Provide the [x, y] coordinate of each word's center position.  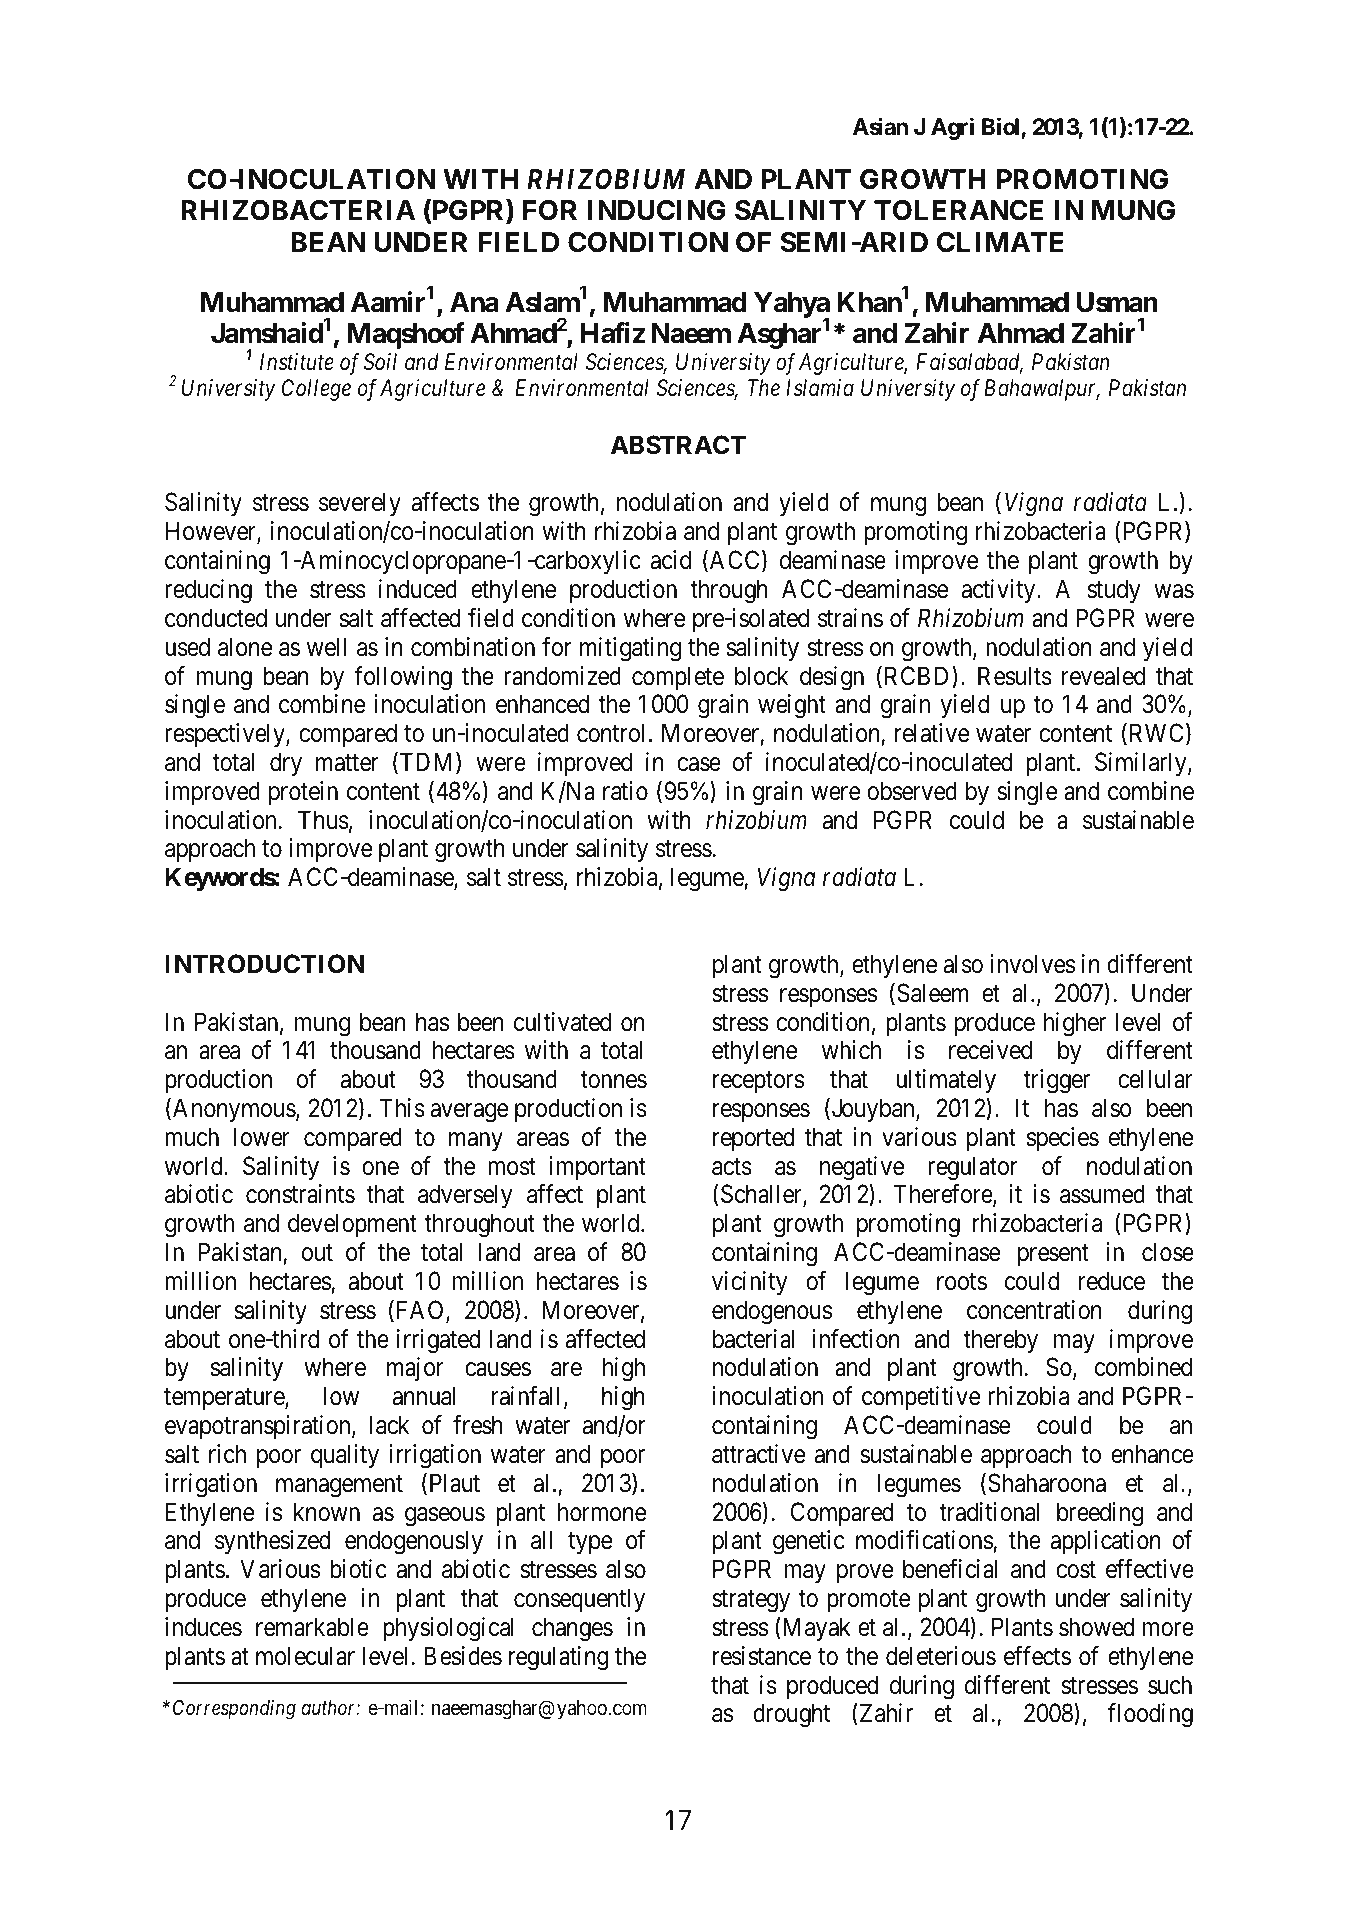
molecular [305, 1656]
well [326, 647]
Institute [297, 362]
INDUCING [656, 210]
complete [678, 678]
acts [732, 1167]
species [1063, 1139]
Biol [1002, 128]
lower [262, 1137]
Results [1015, 676]
